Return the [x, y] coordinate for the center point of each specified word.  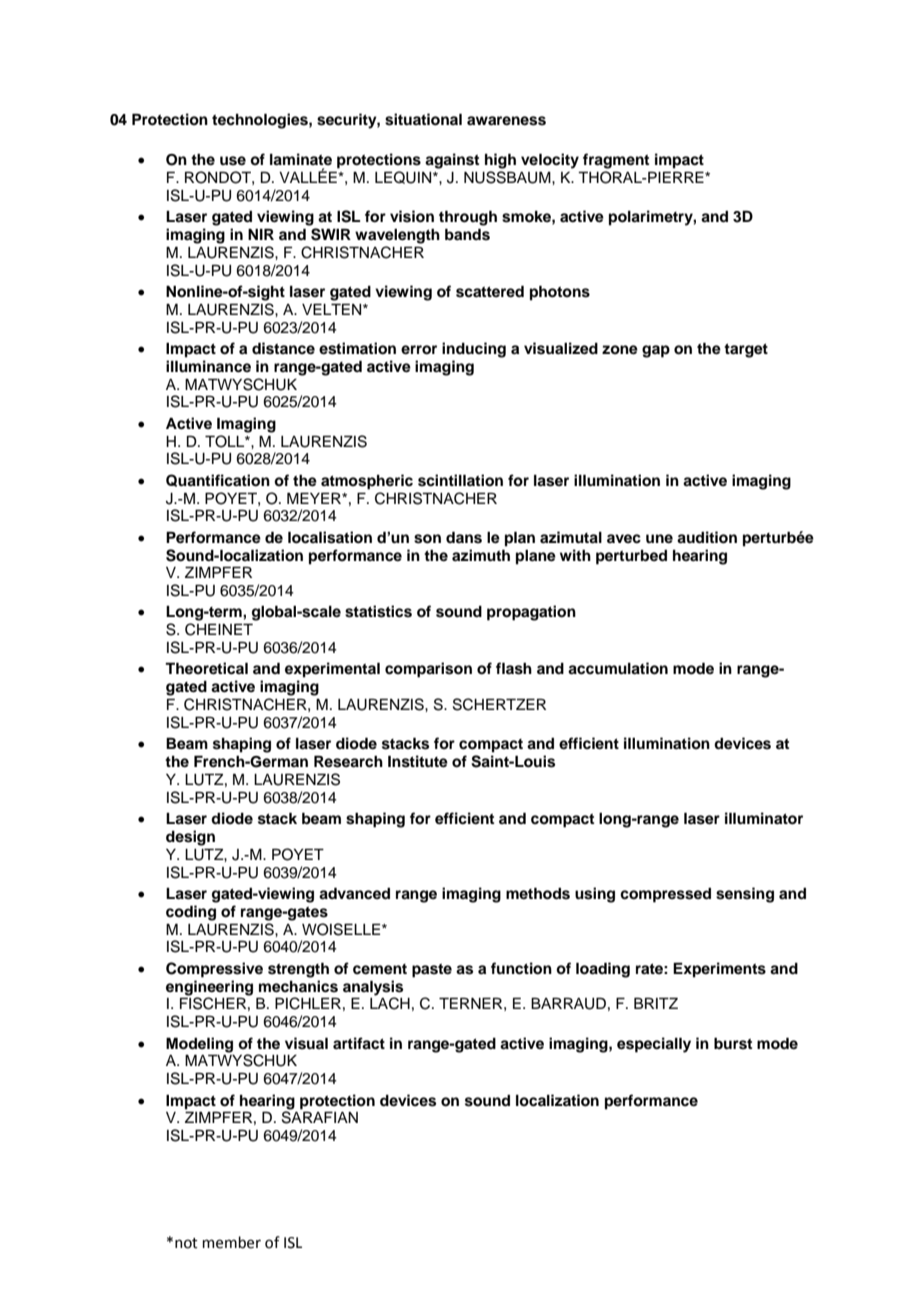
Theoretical [206, 668]
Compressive [214, 970]
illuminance [208, 366]
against [452, 161]
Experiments [719, 970]
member [231, 1242]
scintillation [460, 480]
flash [514, 668]
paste [432, 971]
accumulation [618, 668]
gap [656, 351]
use [233, 161]
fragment [616, 161]
